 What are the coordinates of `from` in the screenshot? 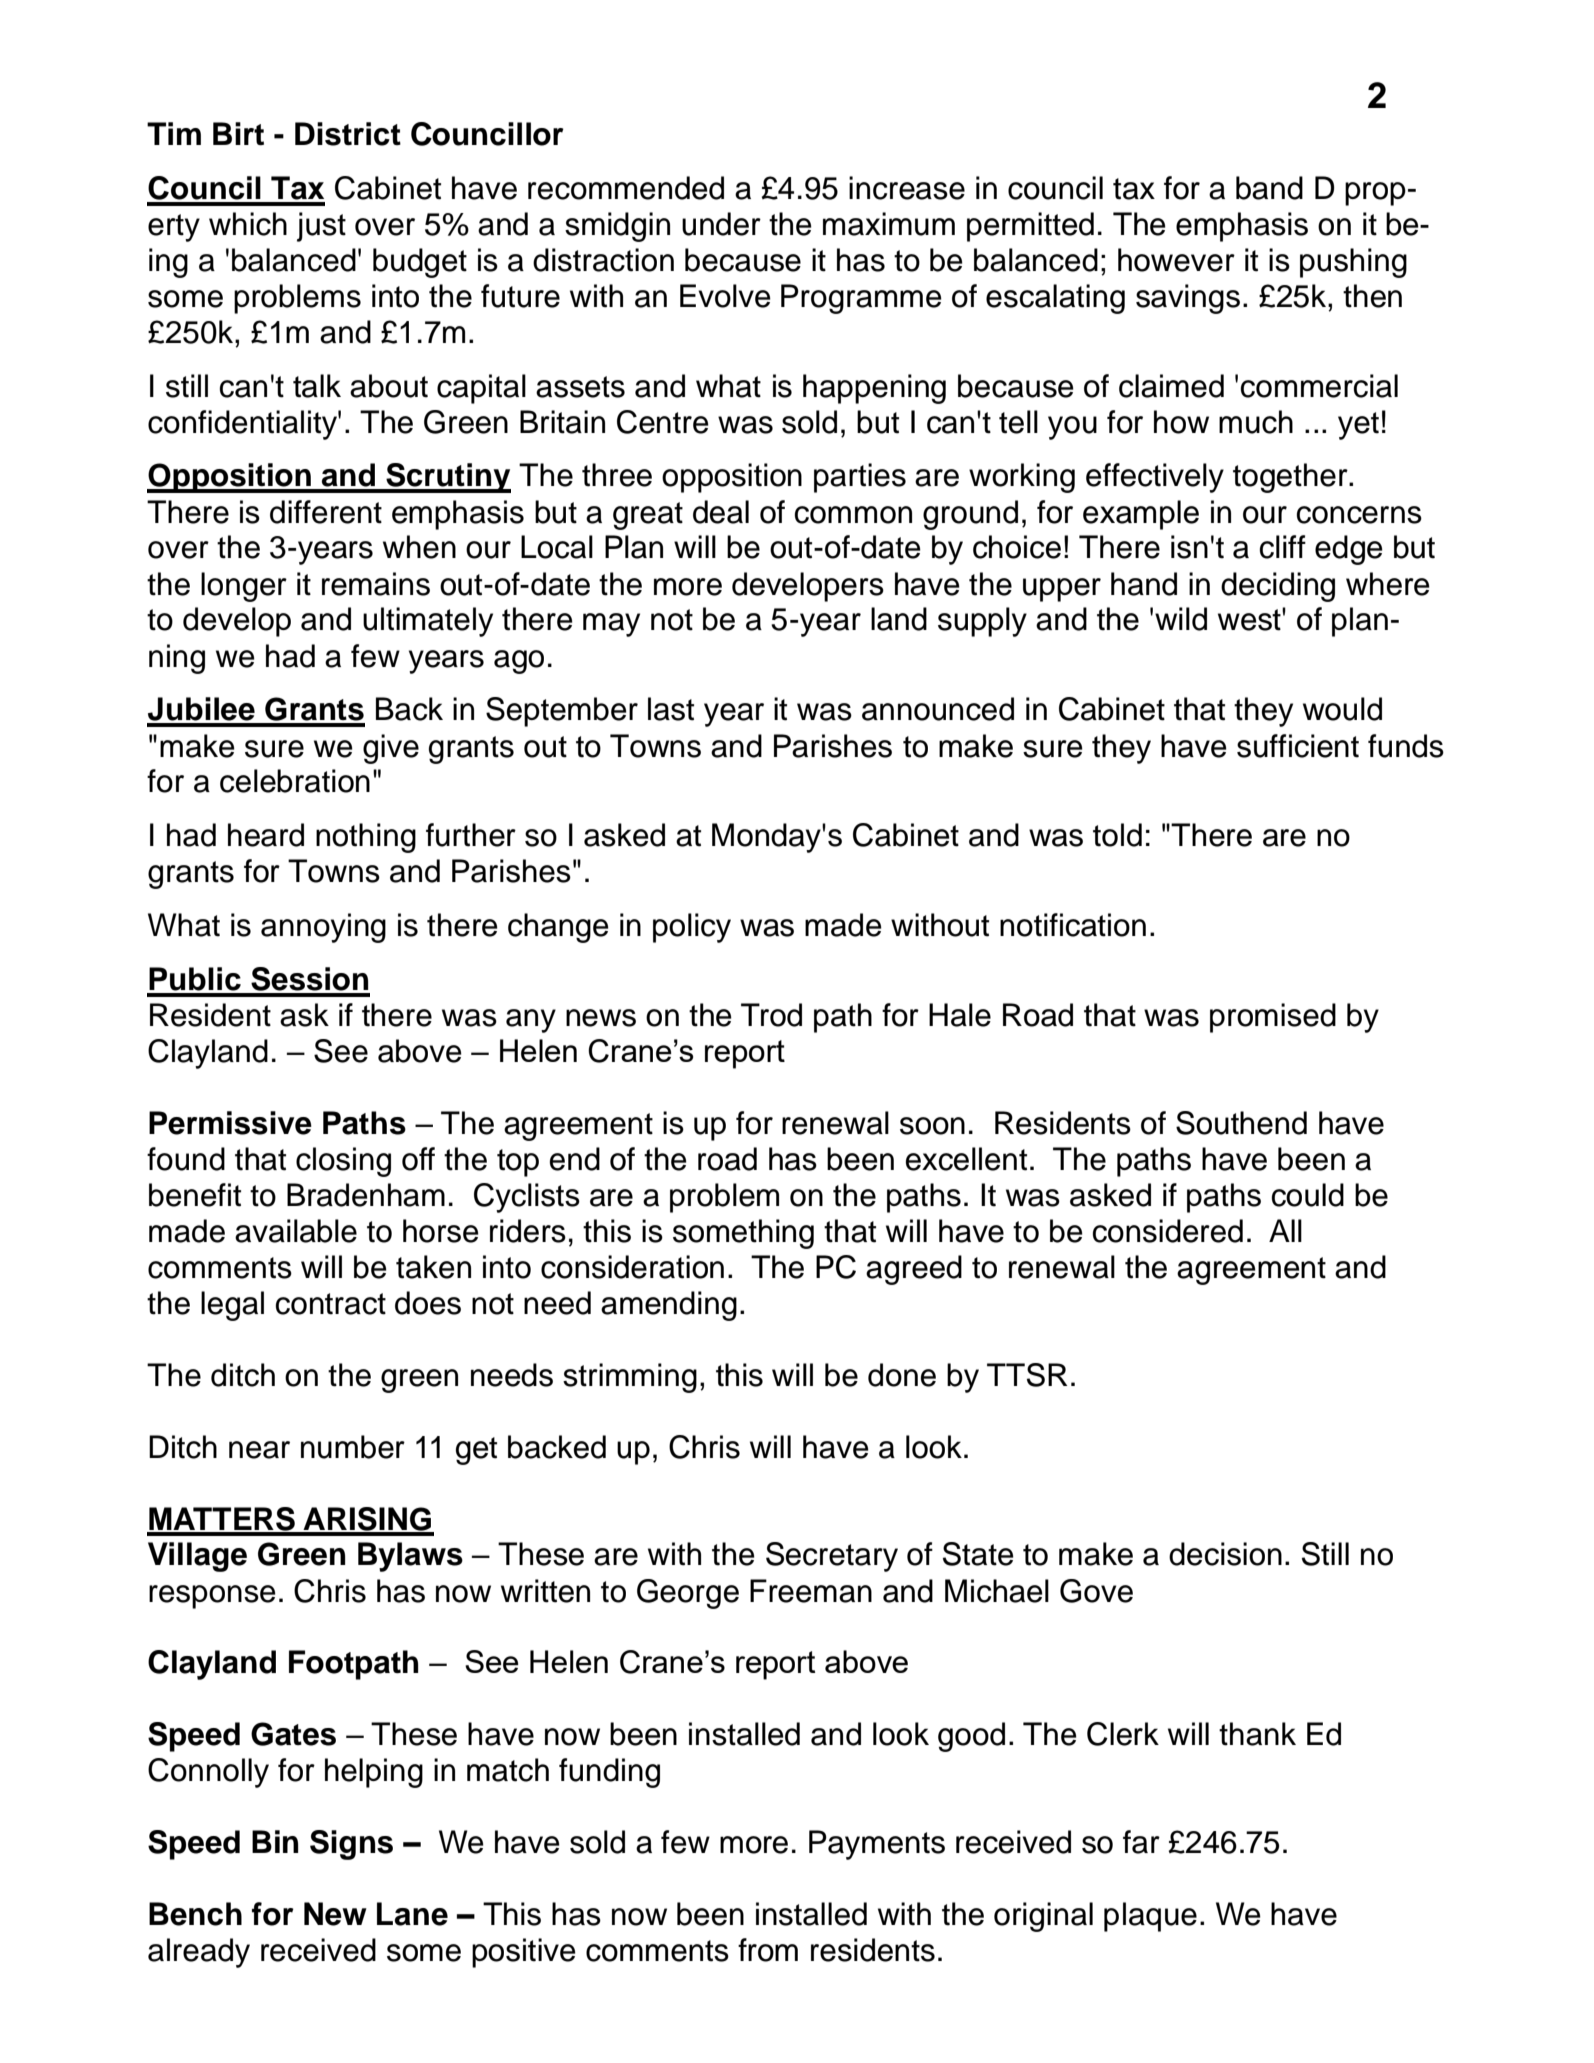 It's located at (768, 1950).
